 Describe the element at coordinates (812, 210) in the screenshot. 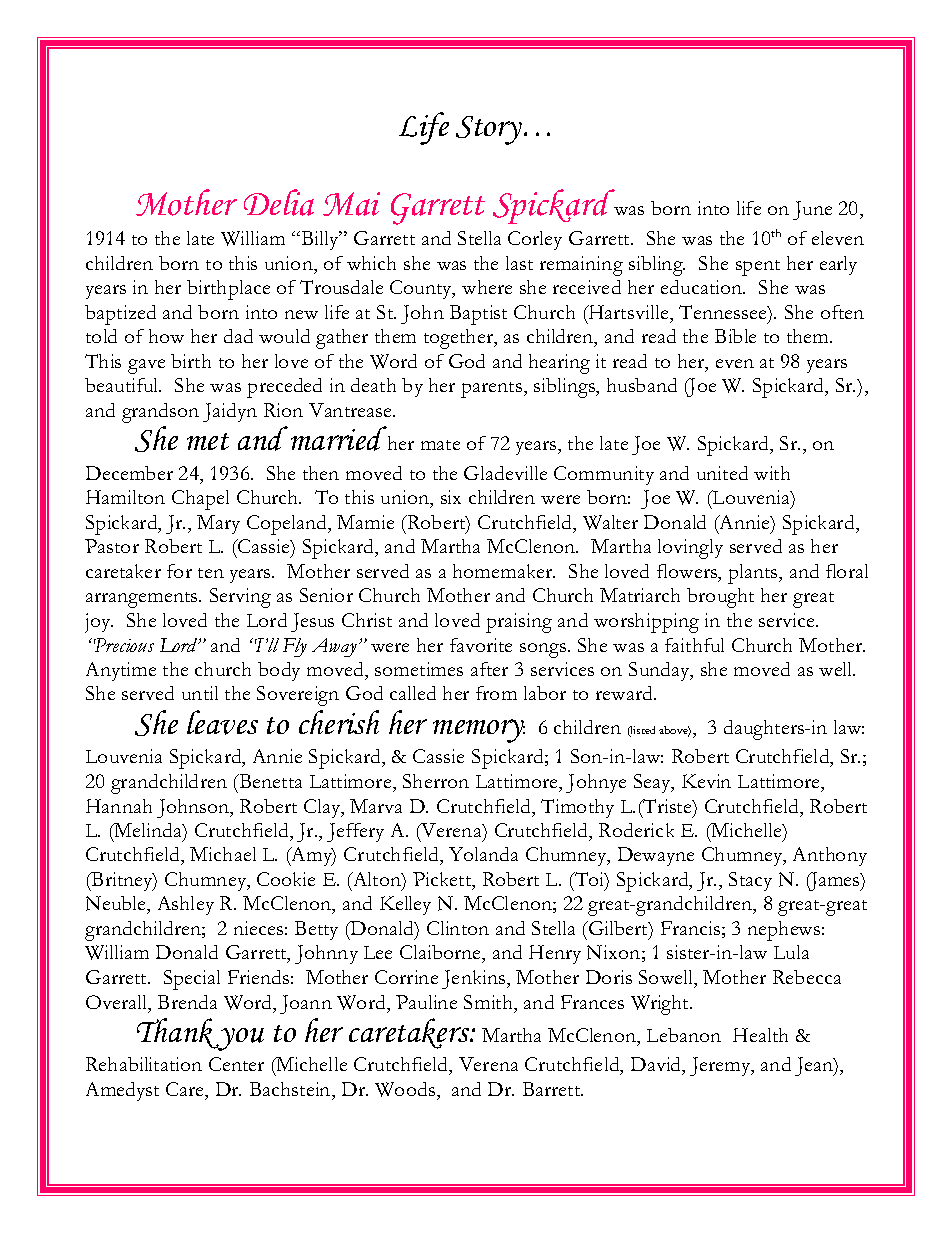

I see `June` at that location.
